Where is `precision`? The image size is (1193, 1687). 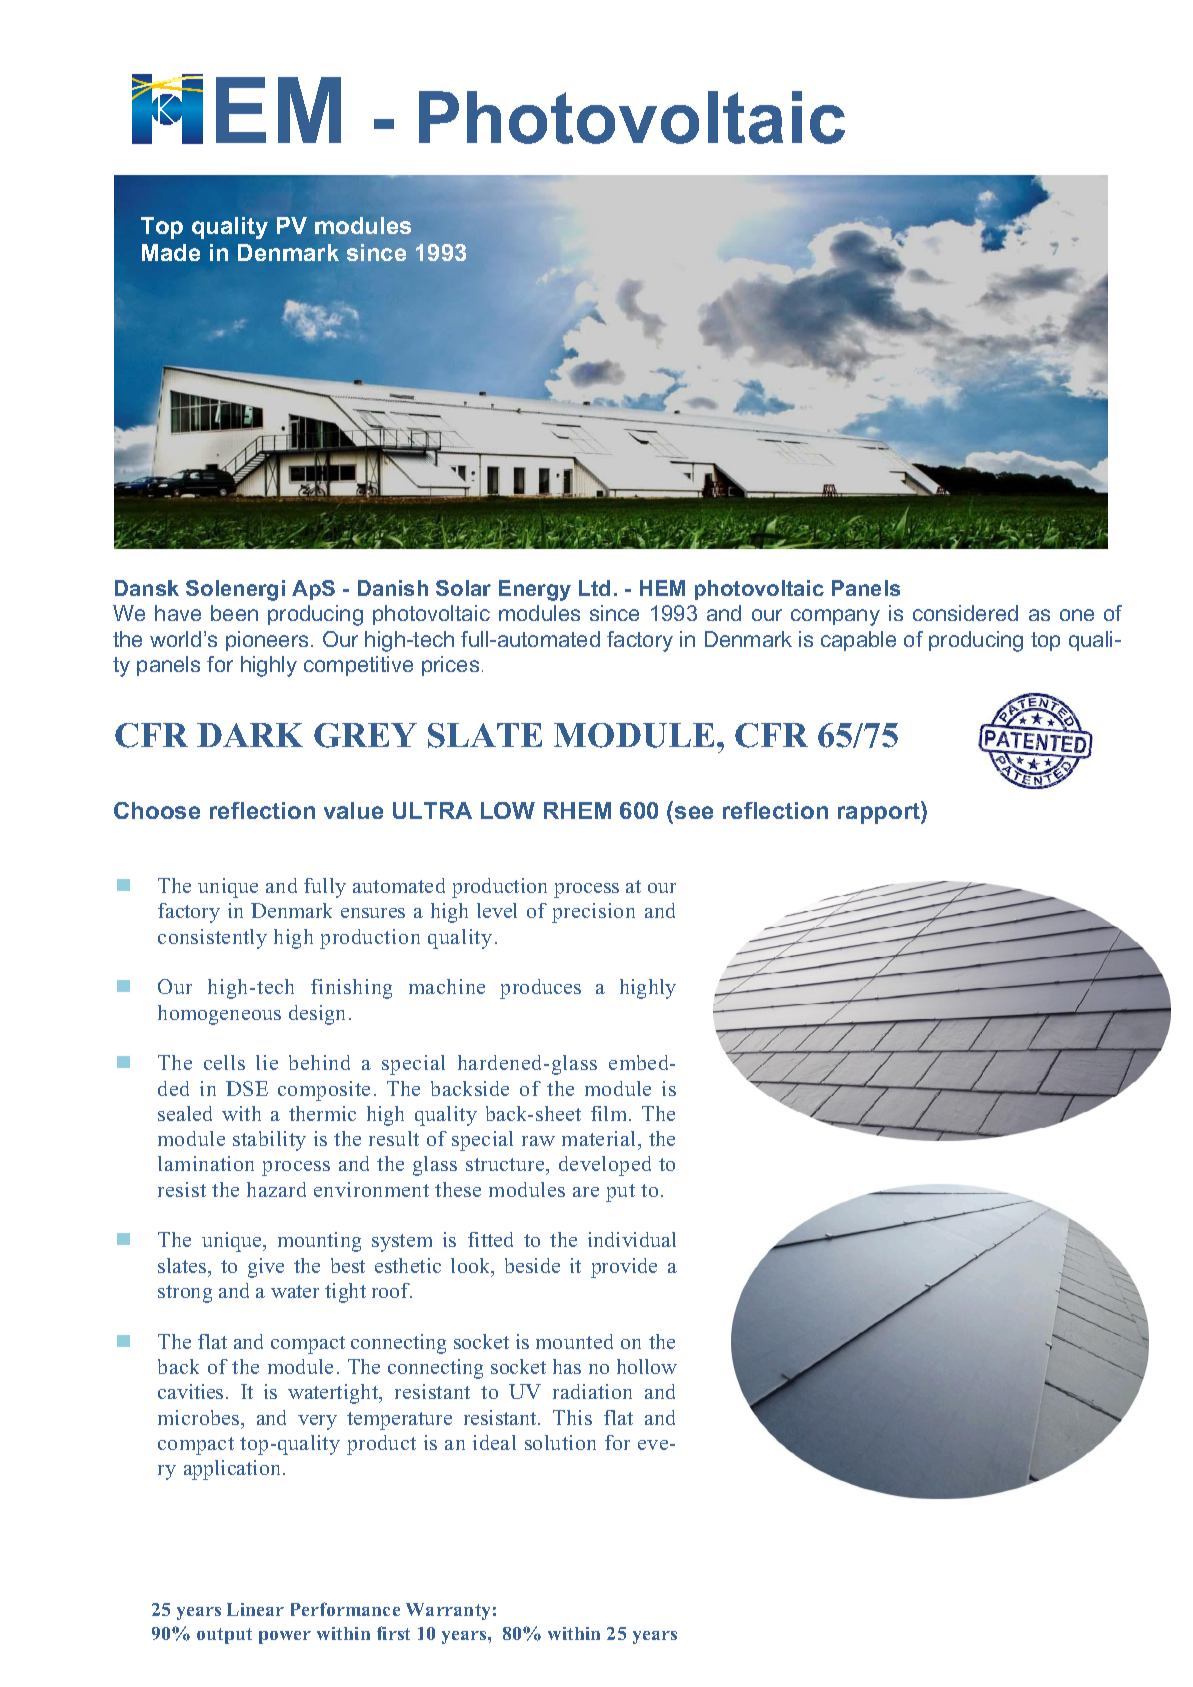
precision is located at coordinates (593, 913).
